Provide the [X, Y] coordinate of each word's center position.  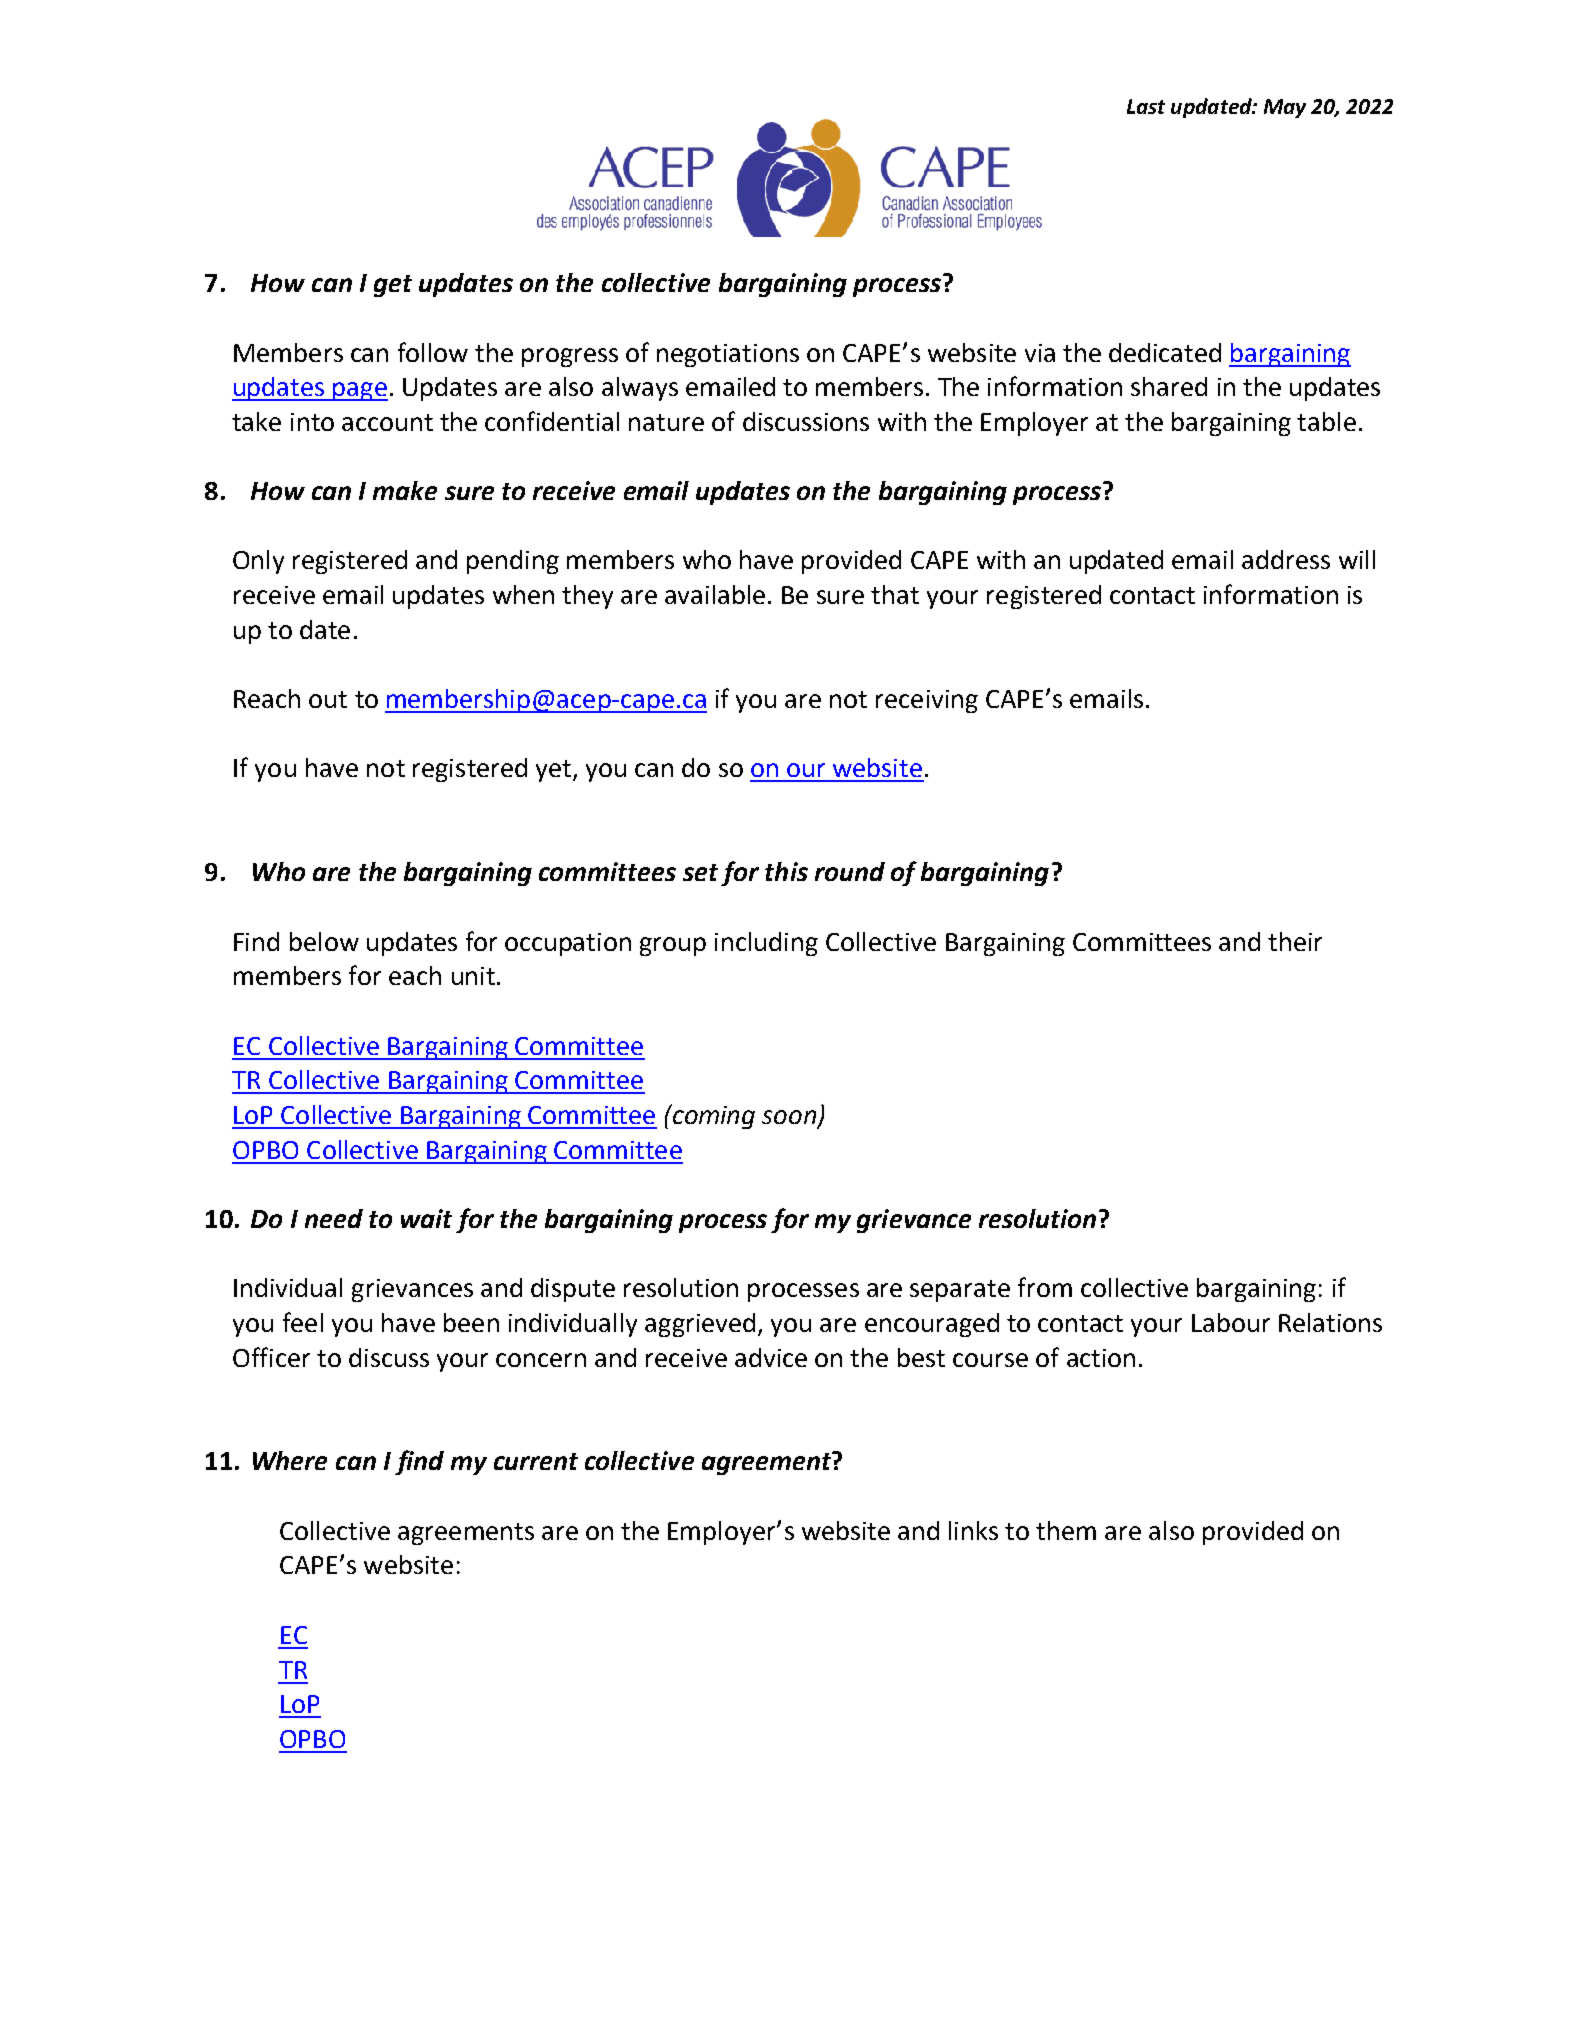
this [786, 871]
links [973, 1530]
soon [789, 1117]
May [1285, 108]
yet [553, 771]
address [1286, 559]
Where [290, 1460]
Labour [1231, 1322]
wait [426, 1218]
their [1295, 941]
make [405, 490]
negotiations [728, 355]
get [393, 286]
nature [666, 422]
